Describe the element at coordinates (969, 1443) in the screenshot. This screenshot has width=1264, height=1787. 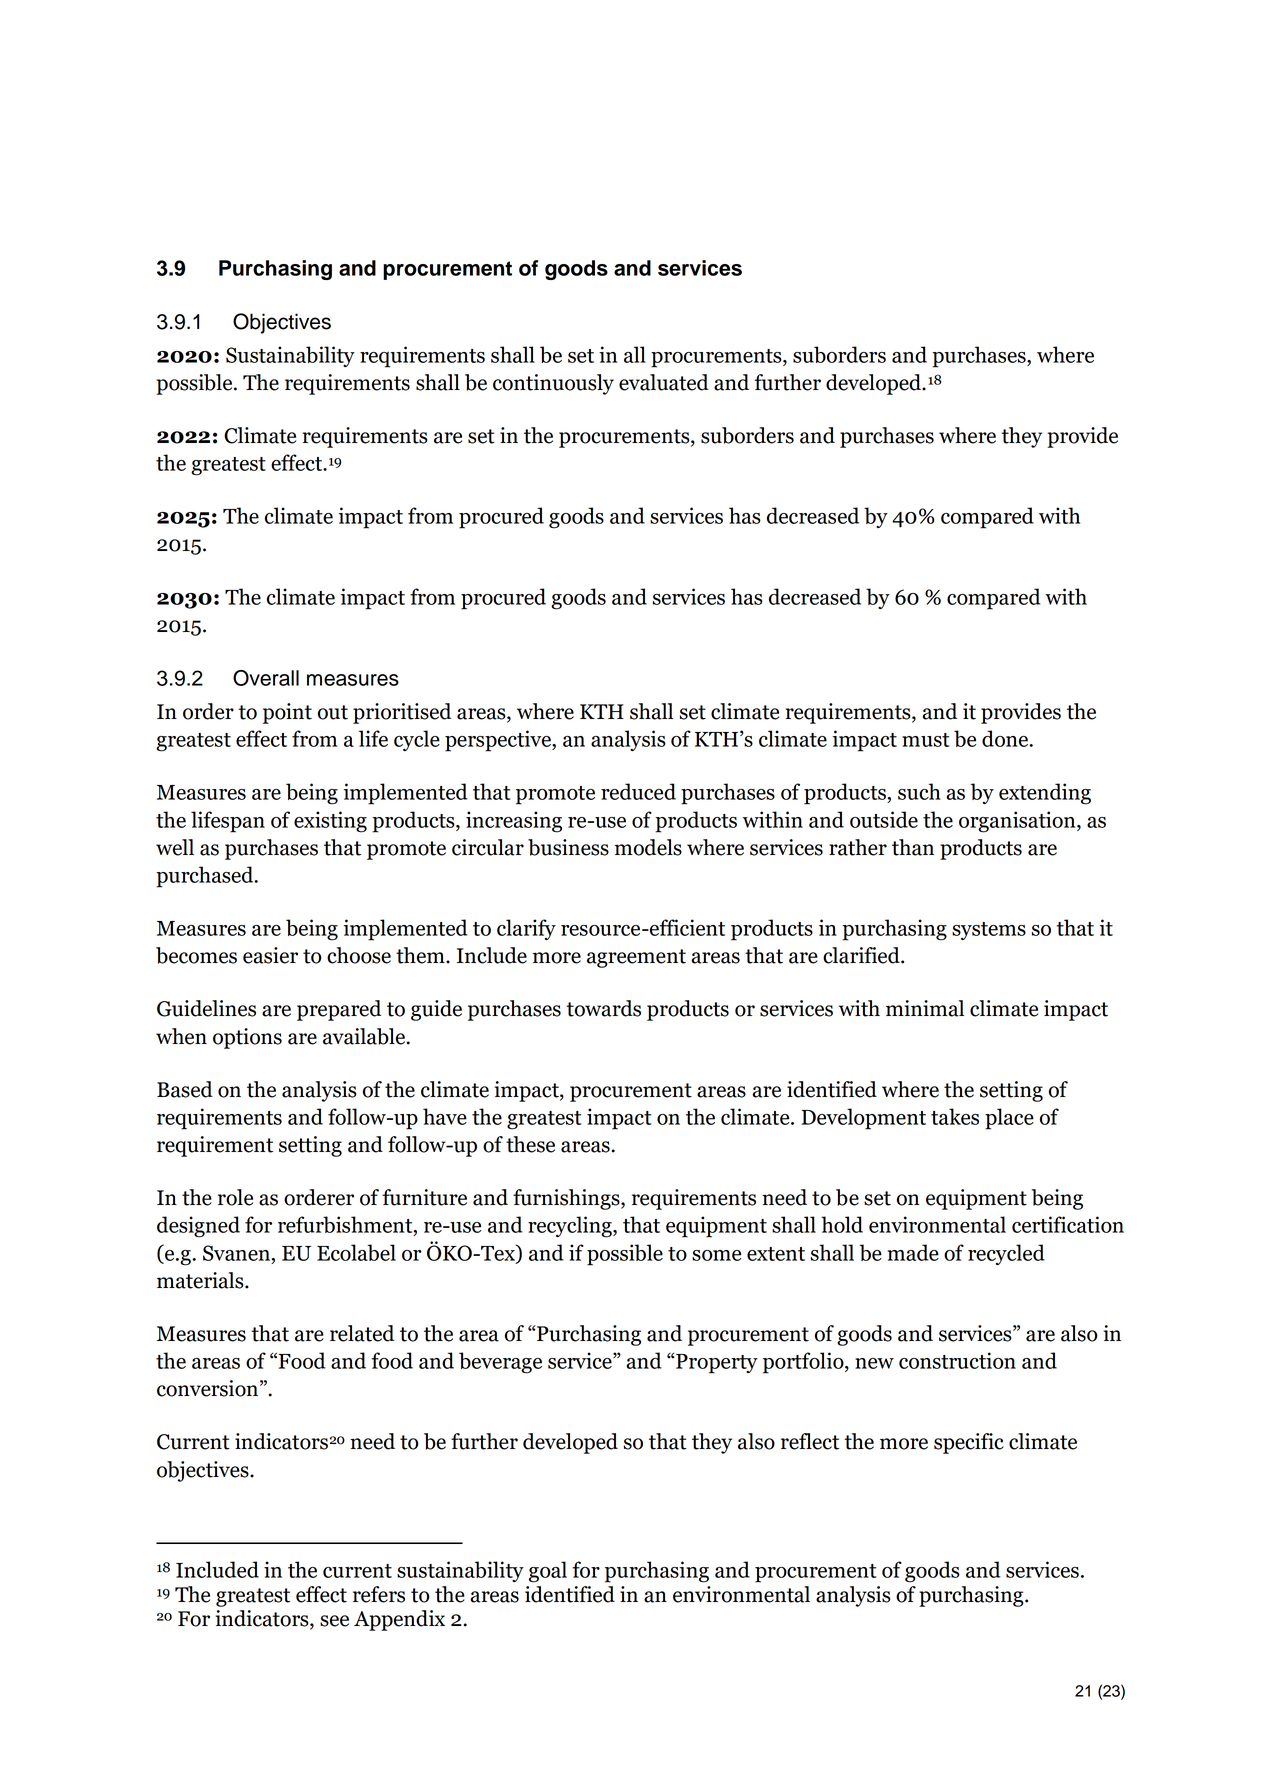
I see `specific` at that location.
